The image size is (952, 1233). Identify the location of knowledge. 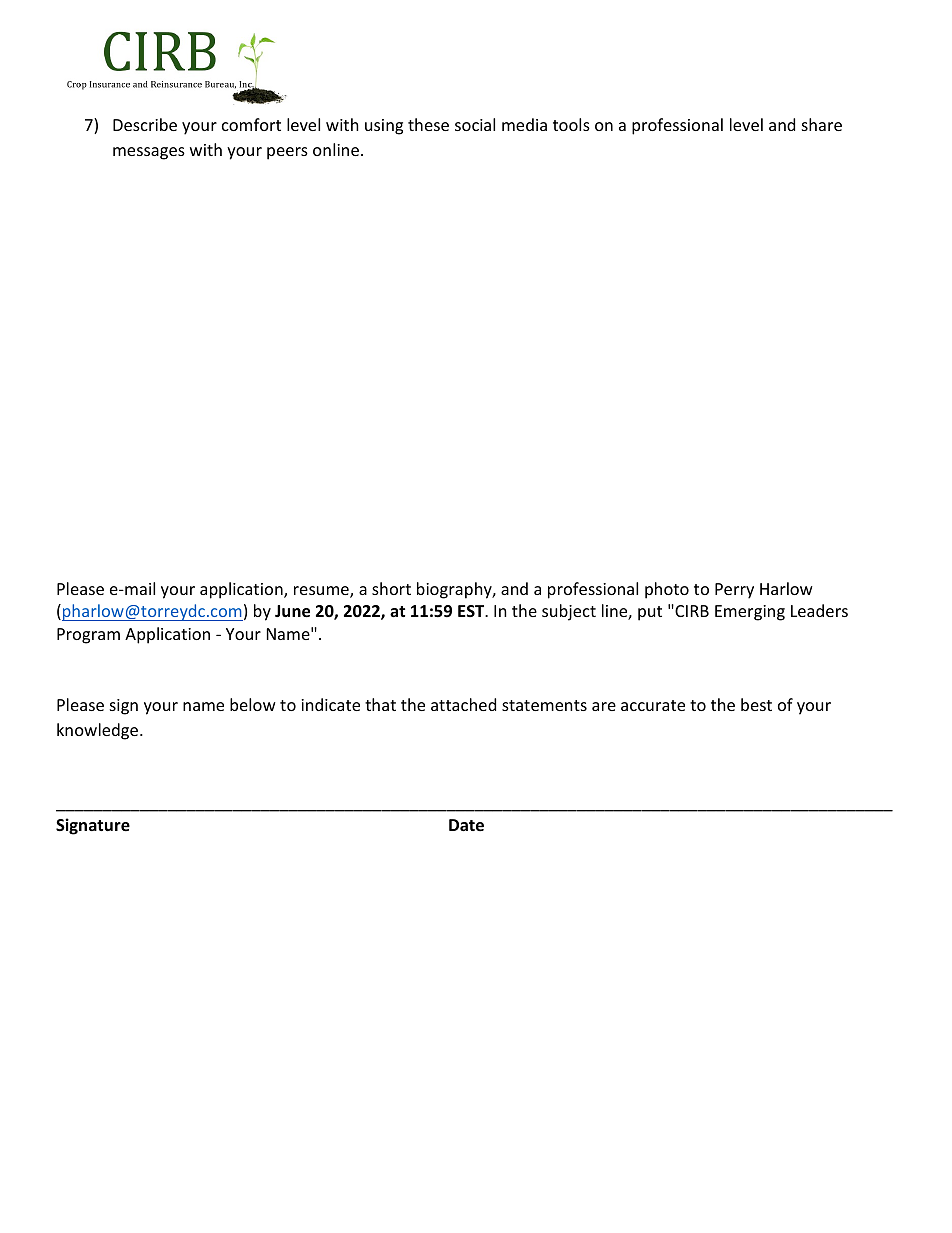
(99, 731).
